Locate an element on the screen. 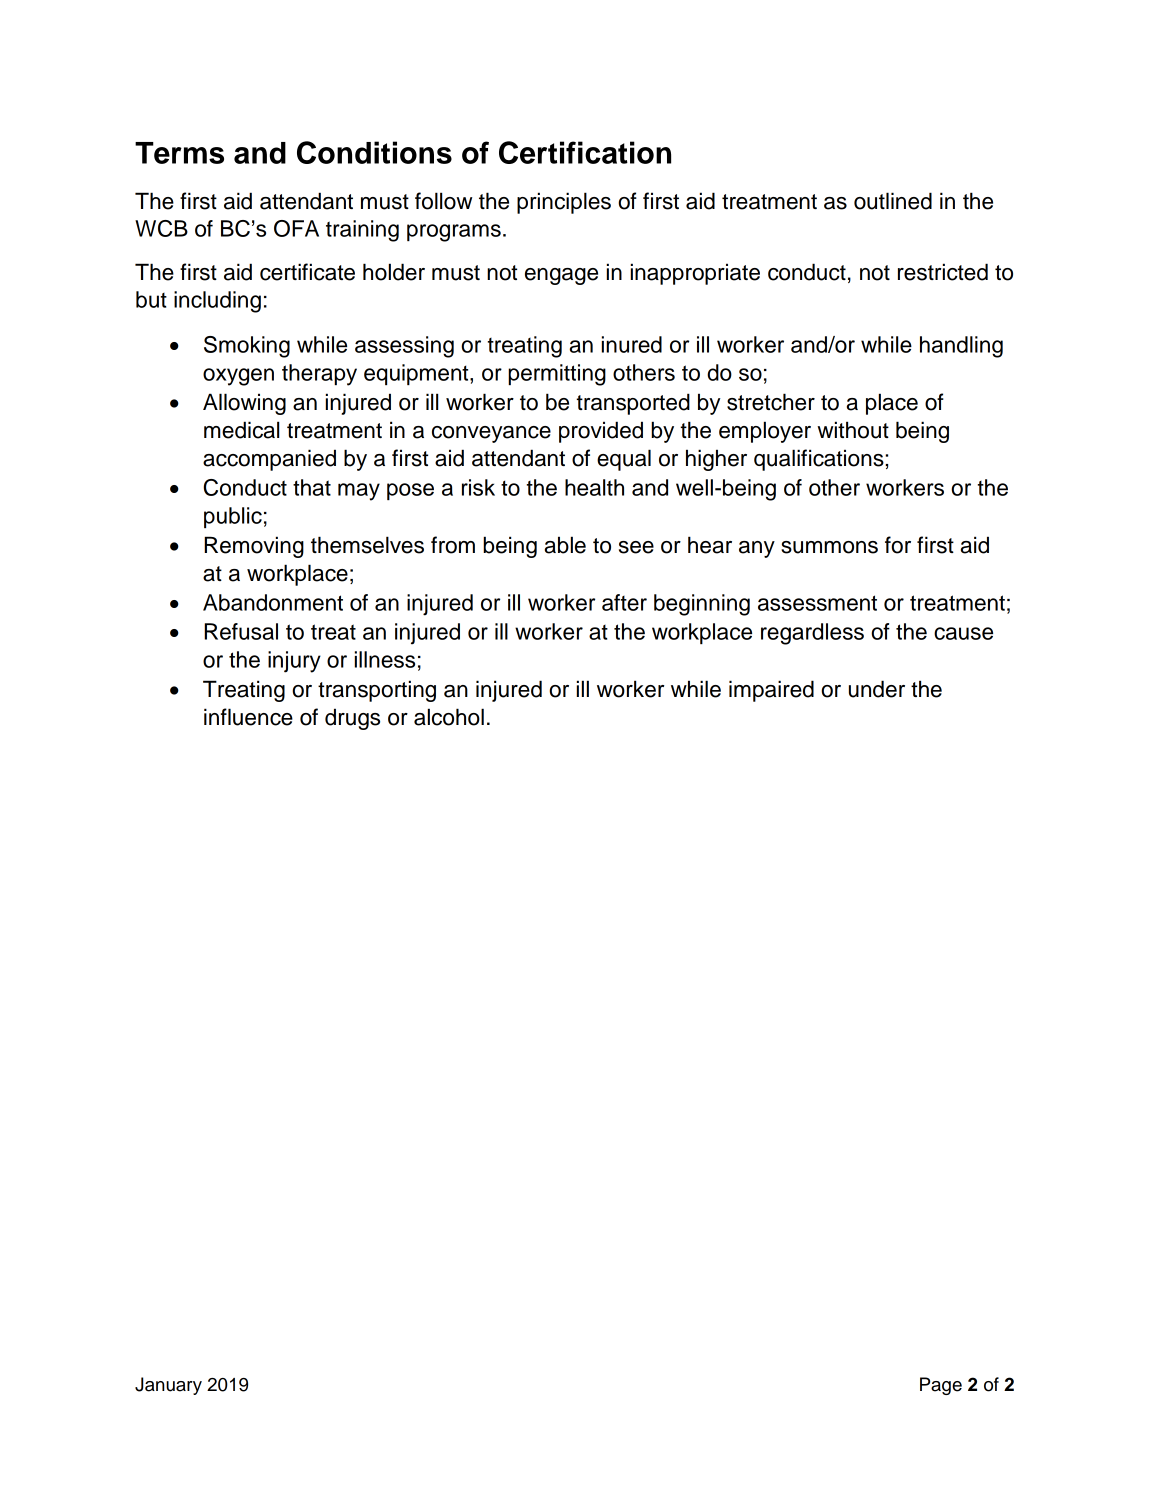 This screenshot has width=1150, height=1488. for is located at coordinates (898, 545).
